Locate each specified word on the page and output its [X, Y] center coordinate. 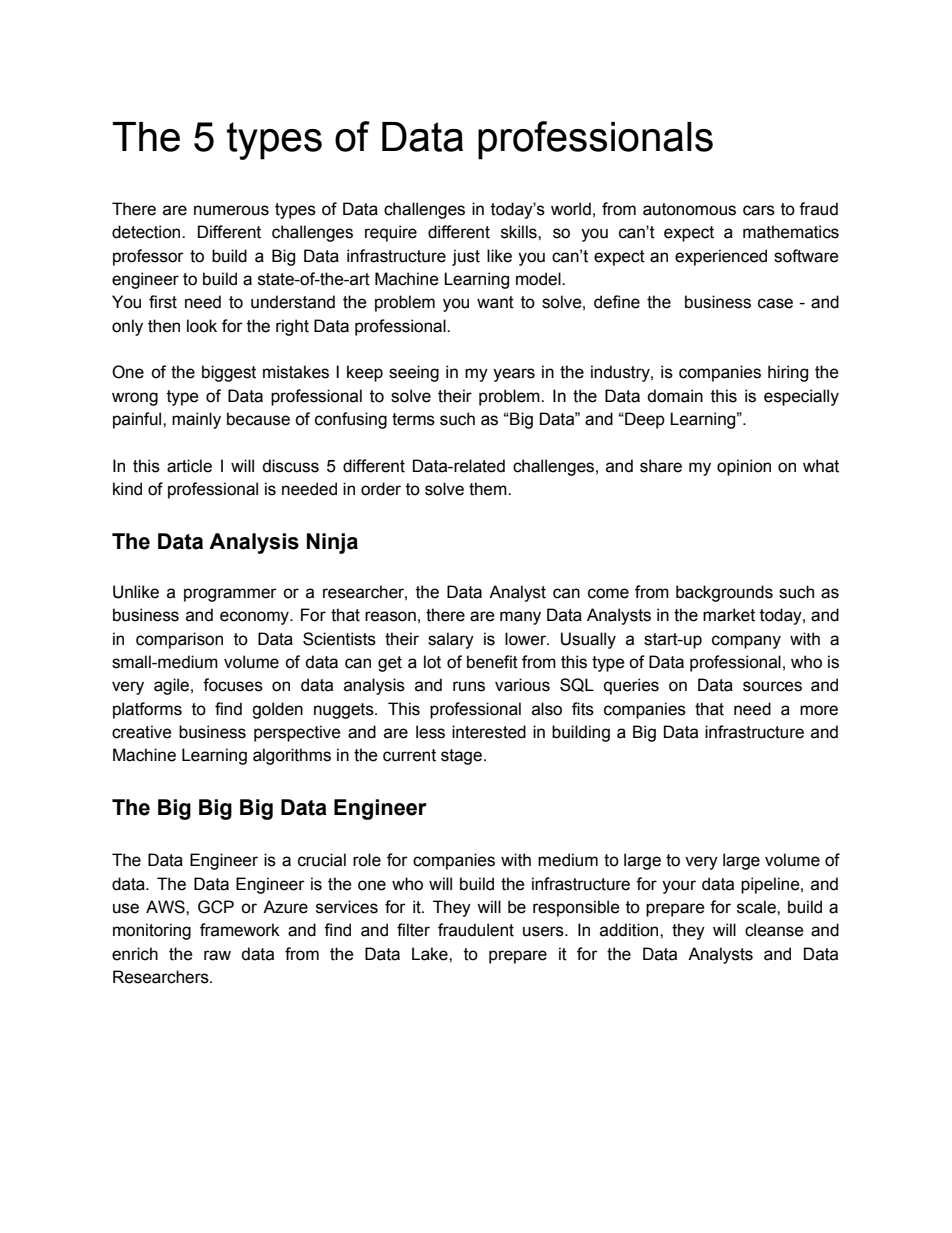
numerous [231, 210]
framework [240, 930]
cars [759, 210]
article [189, 466]
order [381, 489]
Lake [431, 954]
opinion [744, 467]
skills [520, 232]
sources [772, 686]
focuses [233, 685]
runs [469, 686]
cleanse [774, 930]
